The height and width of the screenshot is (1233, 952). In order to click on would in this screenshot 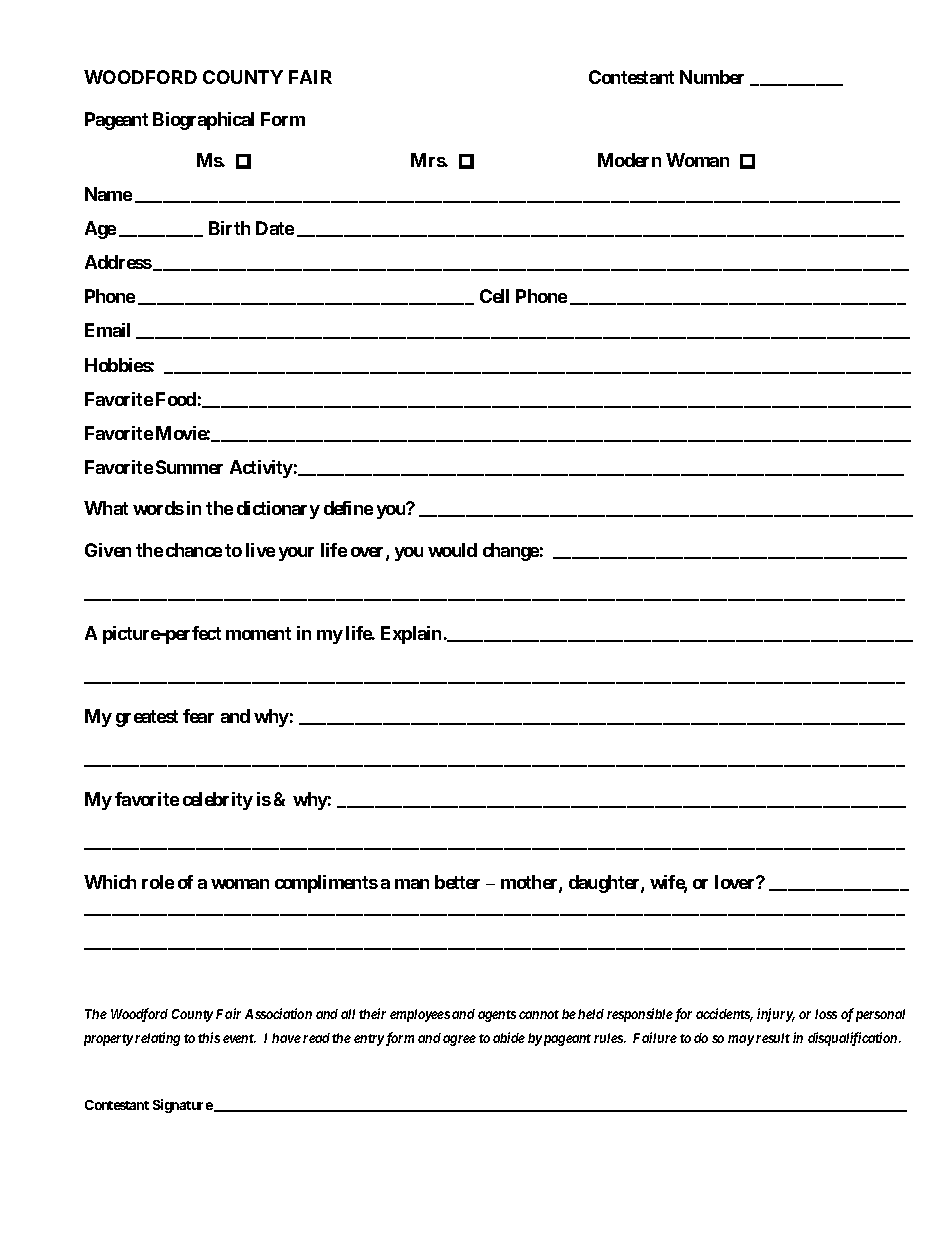, I will do `click(452, 550)`.
